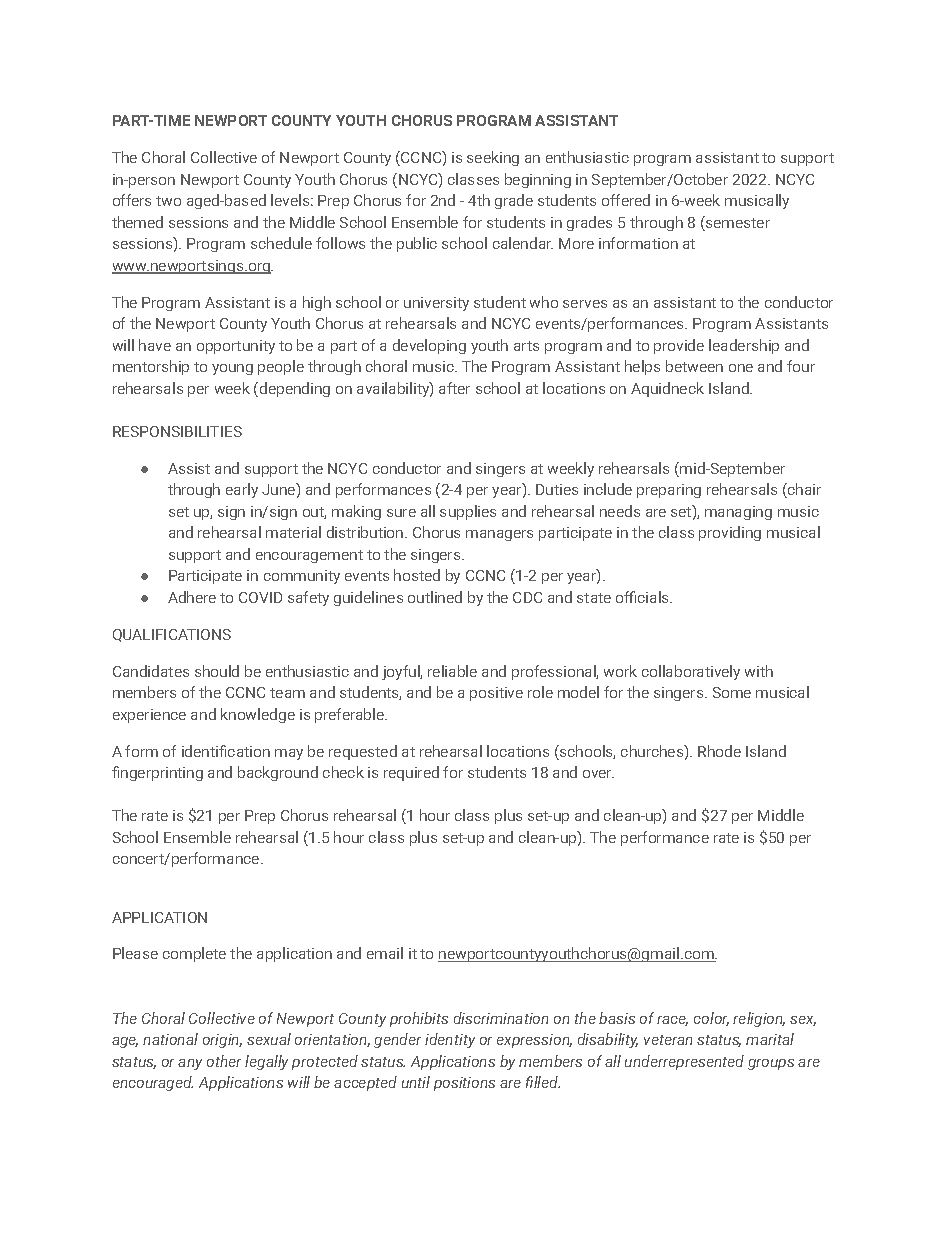 Image resolution: width=952 pixels, height=1233 pixels. I want to click on other, so click(224, 1061).
